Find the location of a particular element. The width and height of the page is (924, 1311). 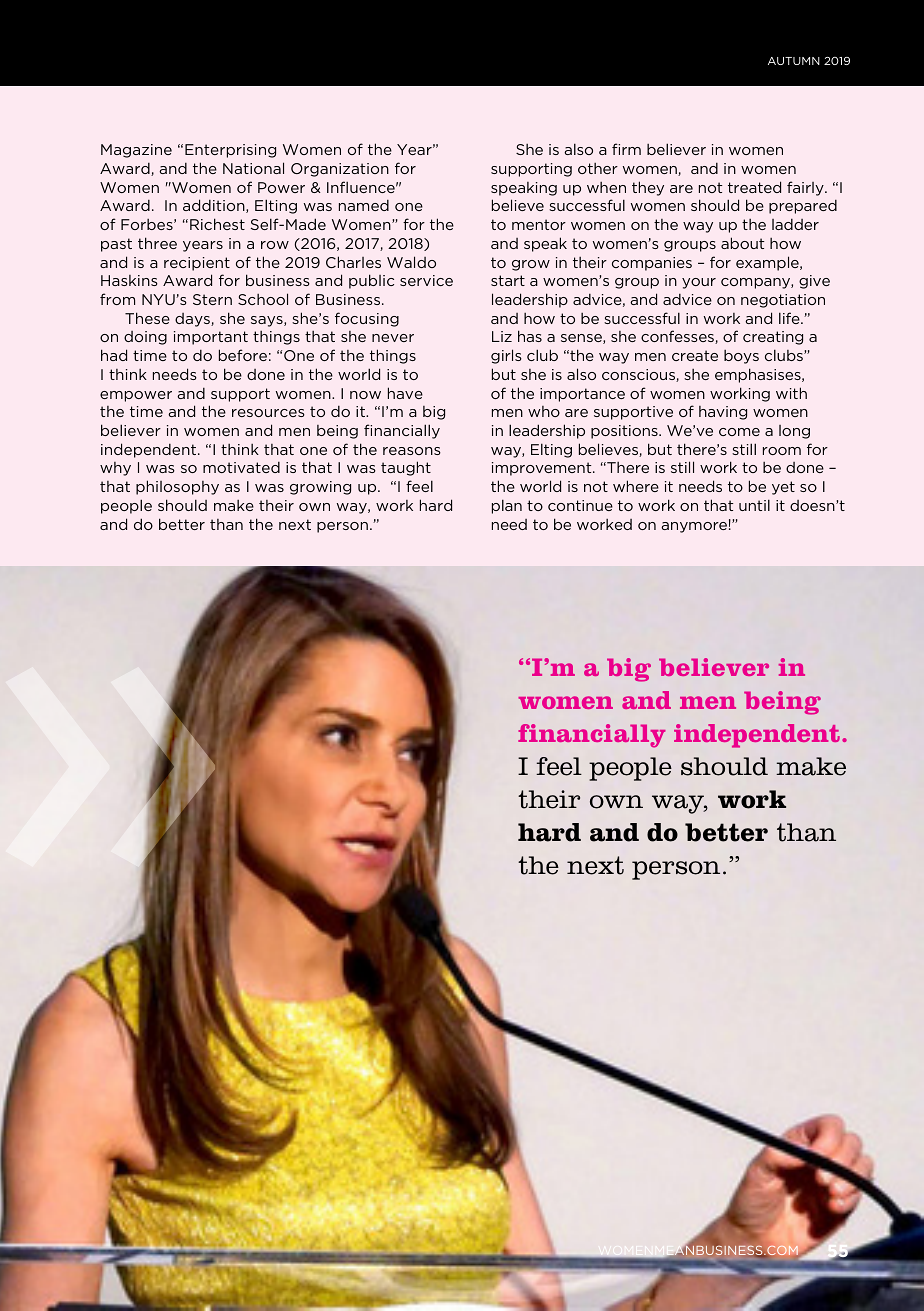

Enterprising is located at coordinates (230, 151).
